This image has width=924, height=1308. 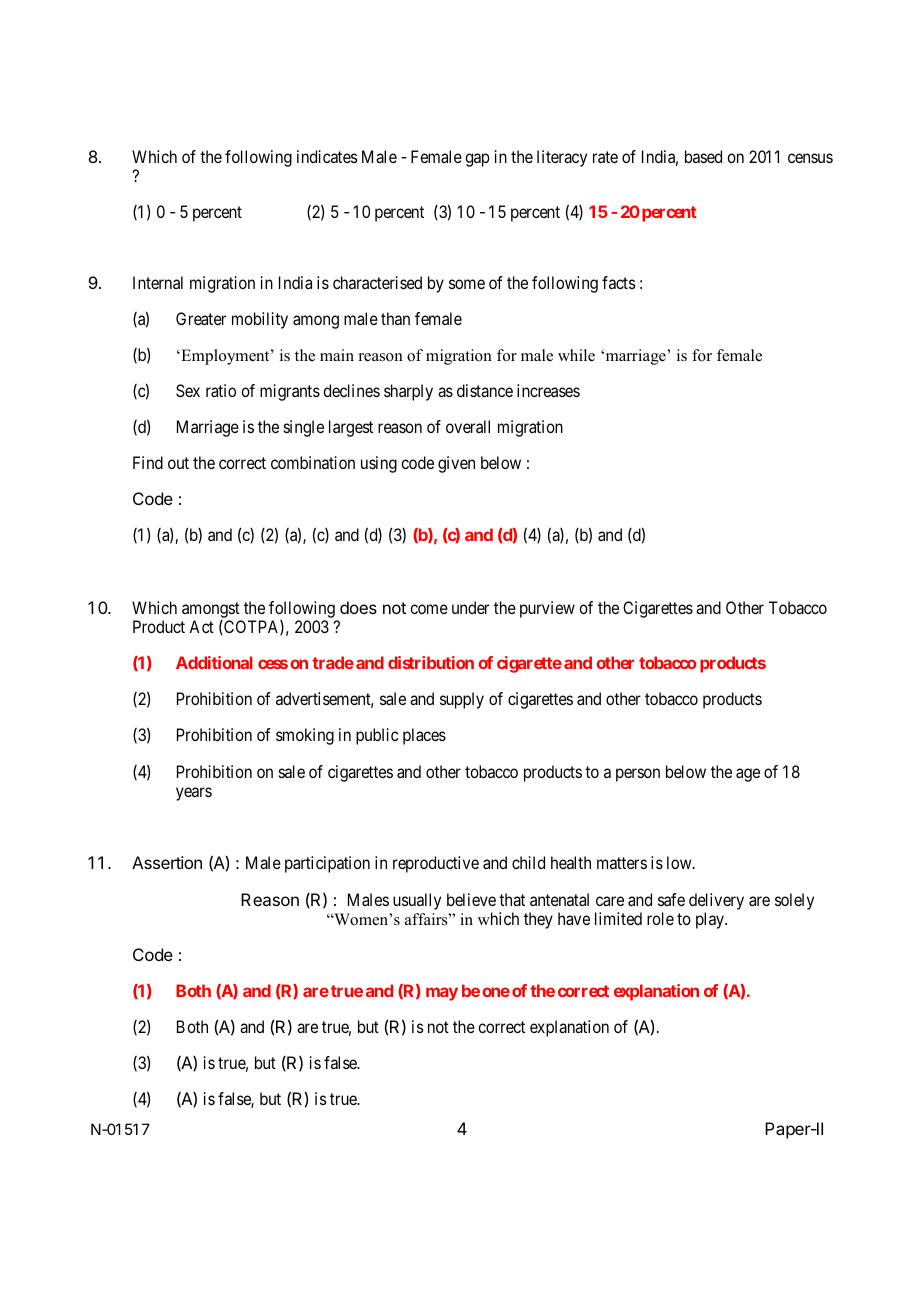 What do you see at coordinates (485, 390) in the image?
I see `distance` at bounding box center [485, 390].
